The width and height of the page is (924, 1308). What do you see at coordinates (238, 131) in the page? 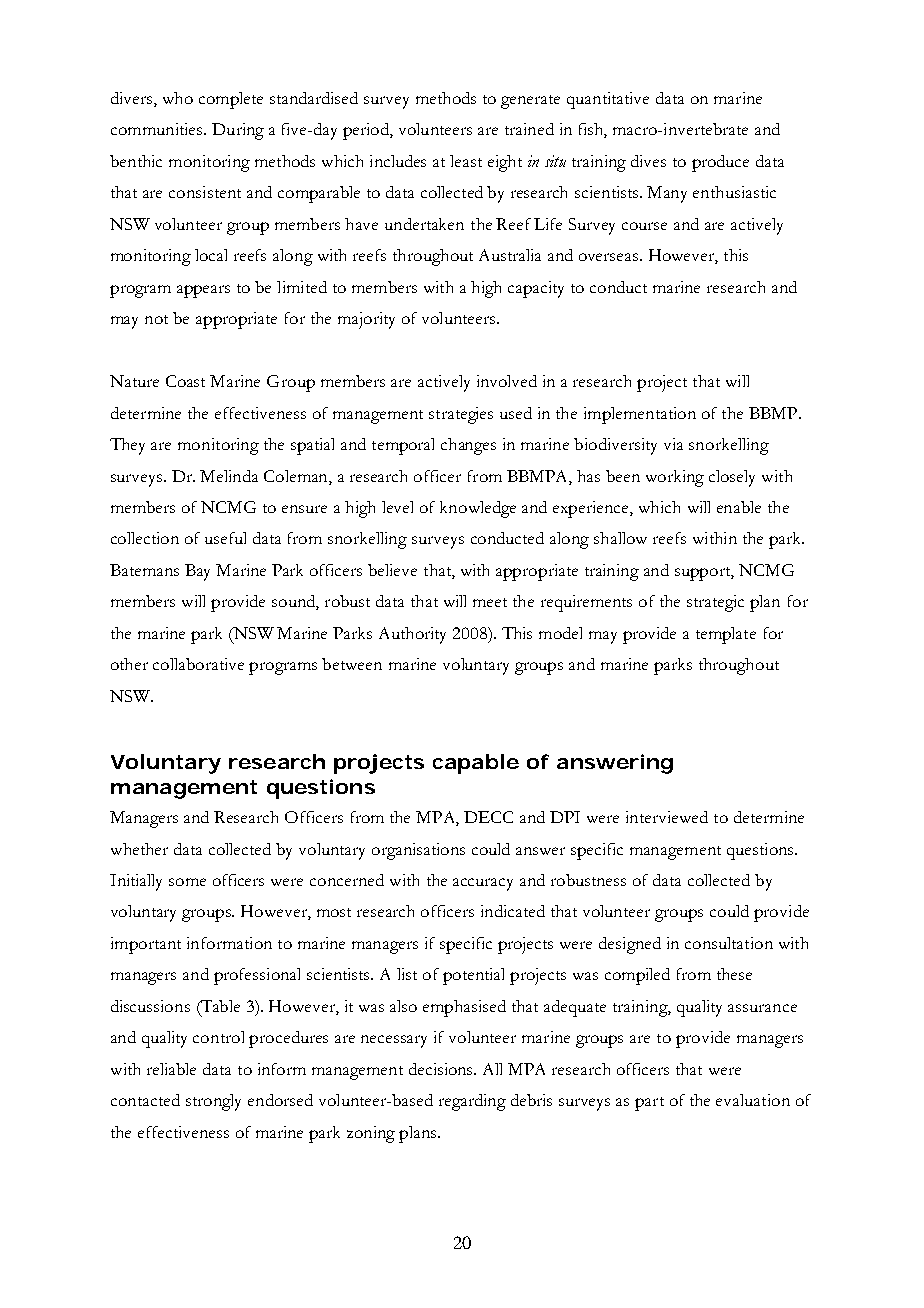
I see `During` at bounding box center [238, 131].
